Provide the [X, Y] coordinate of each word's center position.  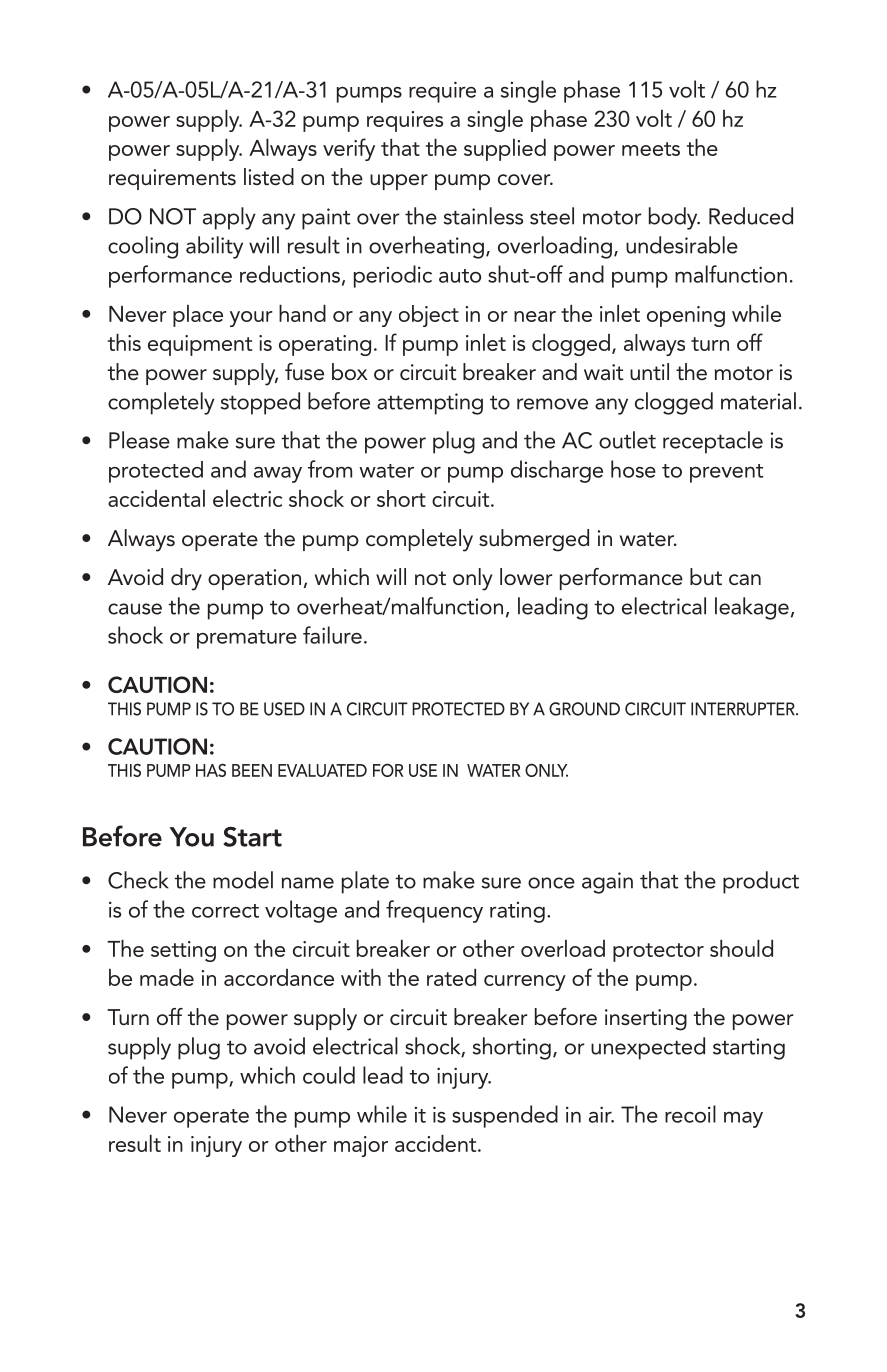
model [243, 880]
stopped [260, 403]
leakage [752, 608]
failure [332, 635]
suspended [505, 1116]
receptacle [713, 442]
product [761, 882]
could [329, 1075]
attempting [430, 404]
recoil [690, 1114]
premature [247, 639]
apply [229, 218]
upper [399, 182]
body [674, 218]
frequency [434, 911]
